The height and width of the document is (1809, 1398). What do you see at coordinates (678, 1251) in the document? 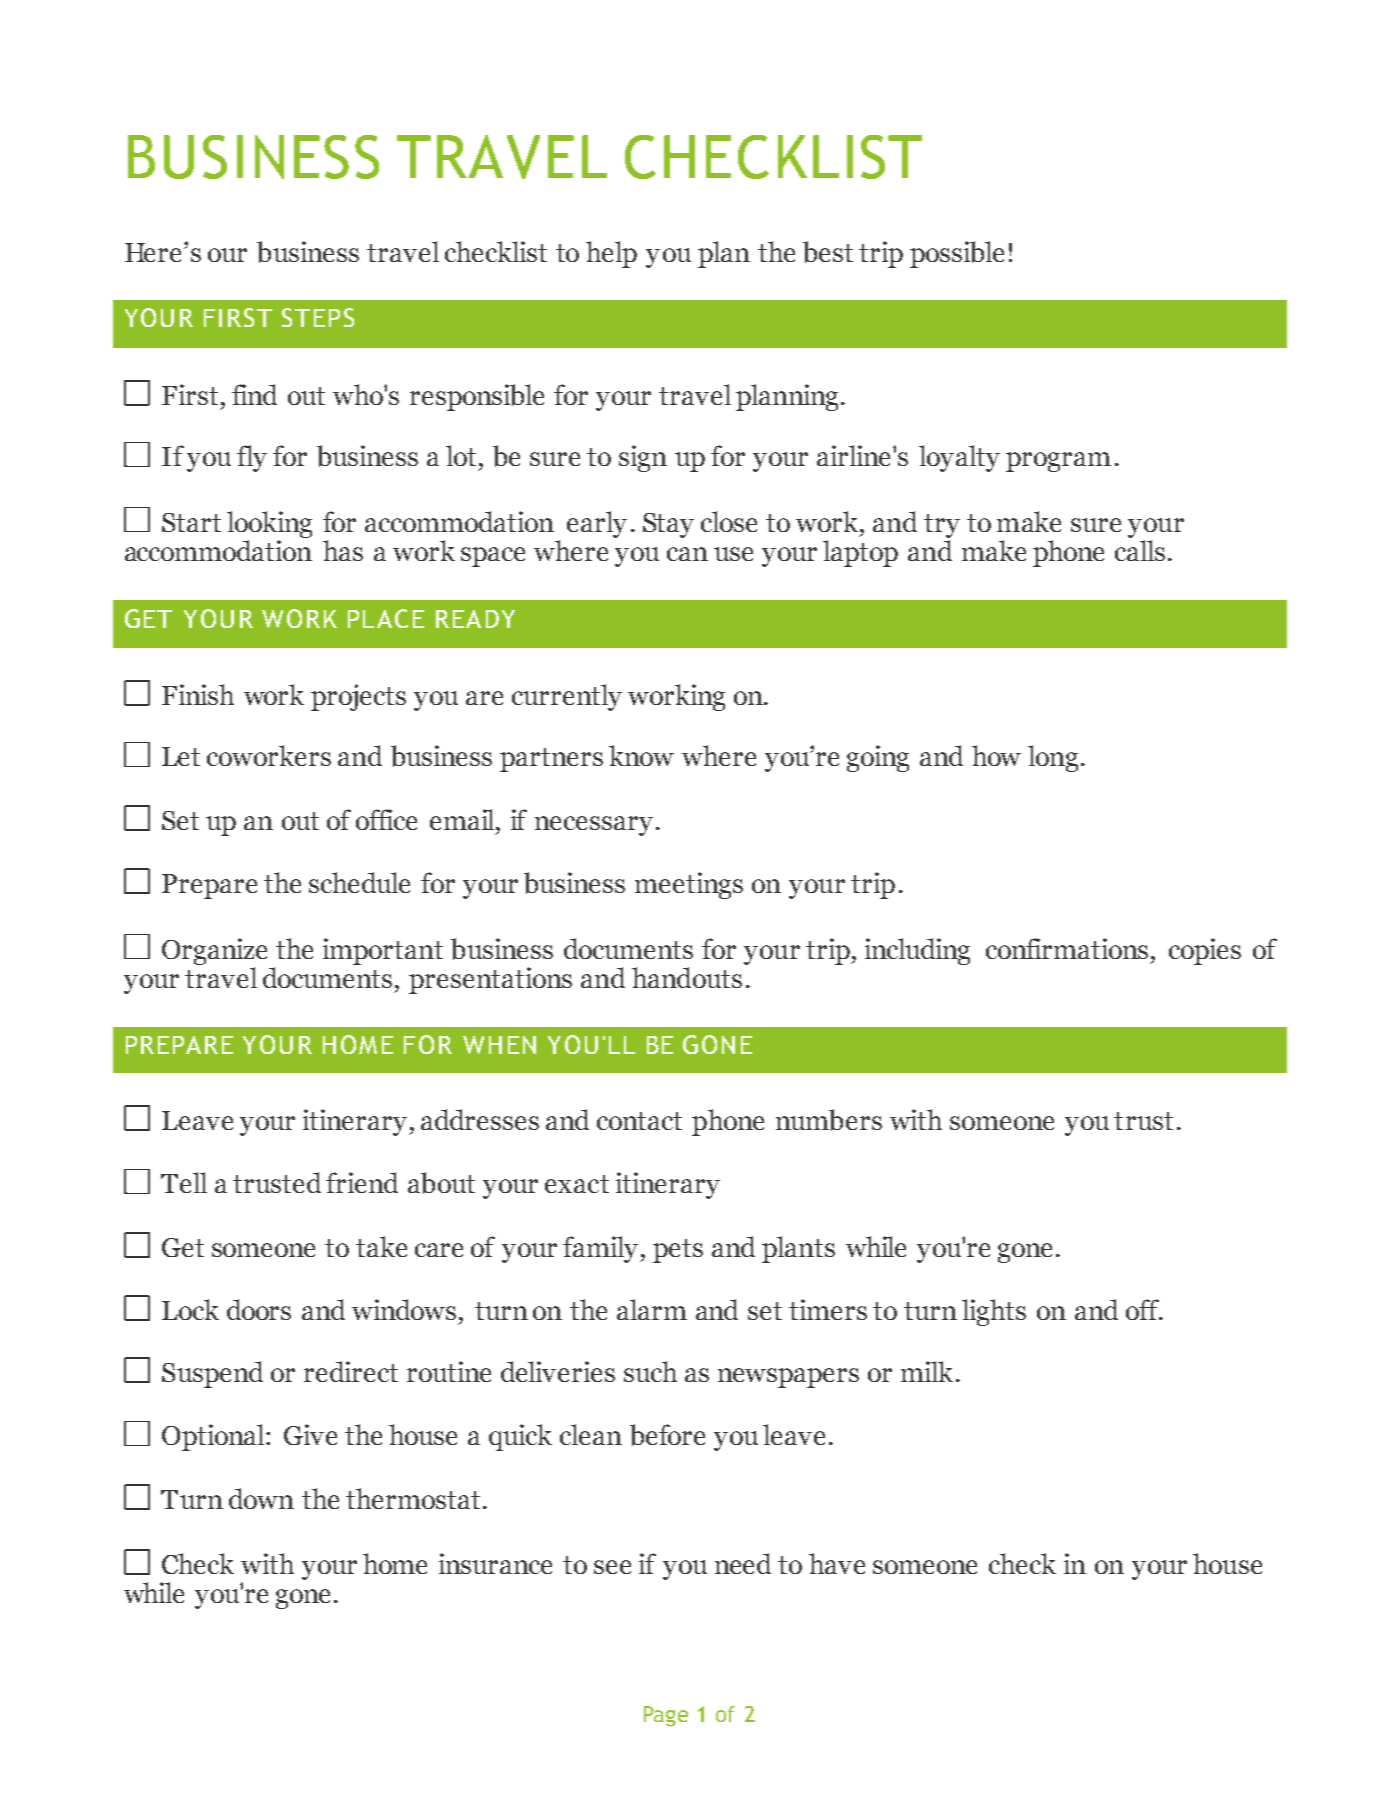
I see `pets` at bounding box center [678, 1251].
